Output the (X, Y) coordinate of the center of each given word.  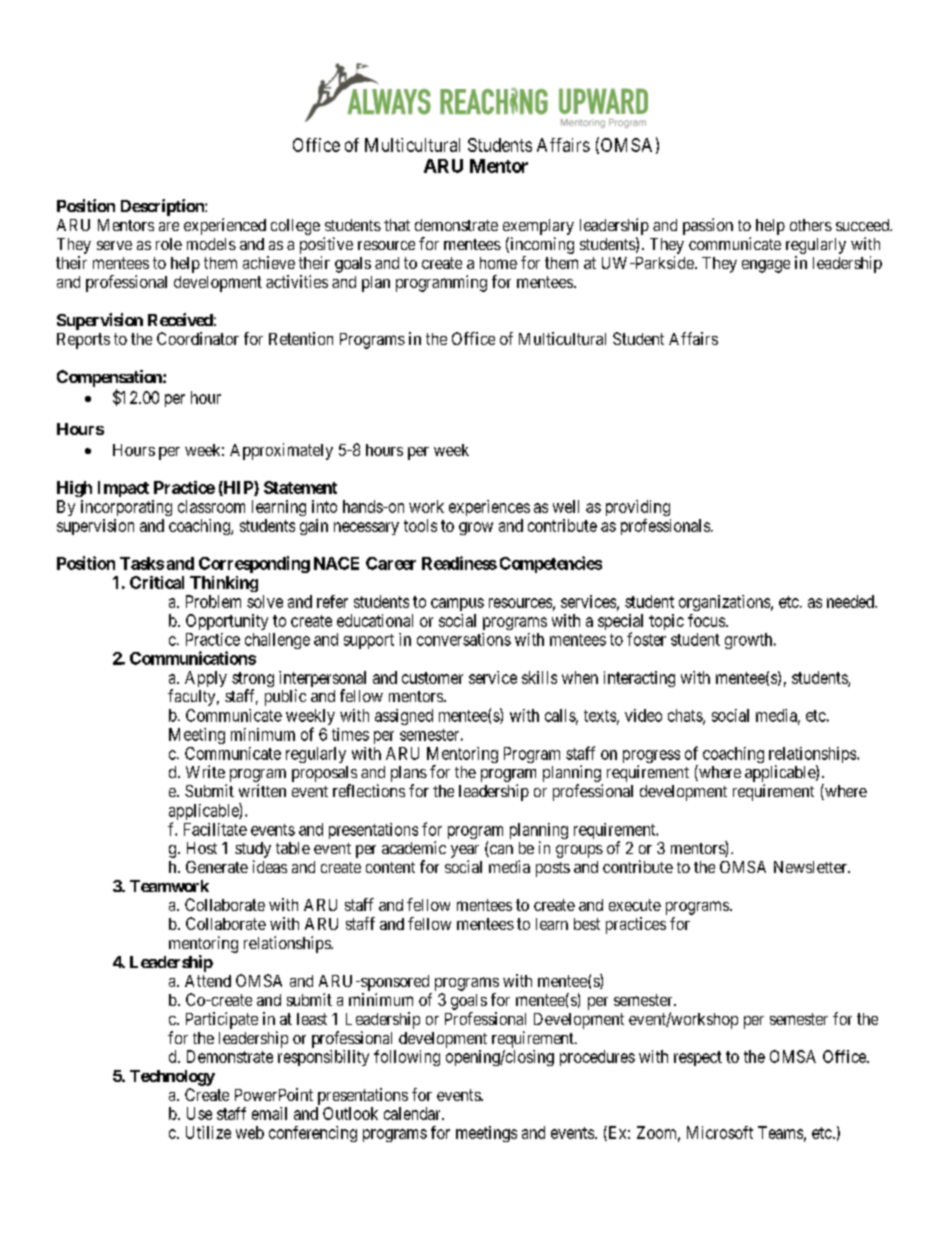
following (407, 1058)
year (465, 851)
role (169, 244)
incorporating (126, 508)
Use (199, 1113)
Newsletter (811, 867)
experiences (489, 508)
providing (638, 508)
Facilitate (215, 829)
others (811, 225)
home (498, 263)
